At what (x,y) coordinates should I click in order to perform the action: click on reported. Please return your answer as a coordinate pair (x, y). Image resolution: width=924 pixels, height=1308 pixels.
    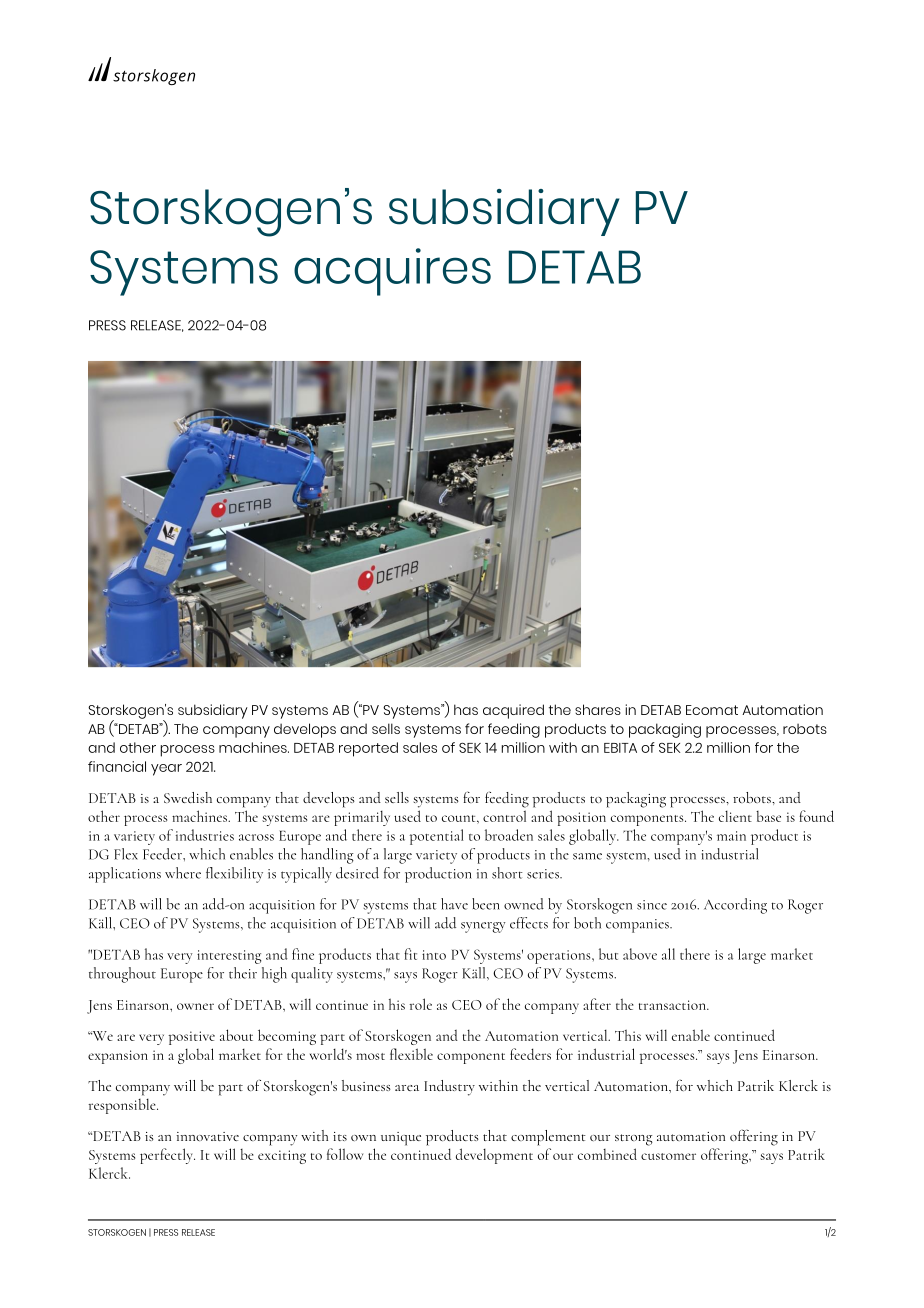
    Looking at the image, I should click on (368, 749).
